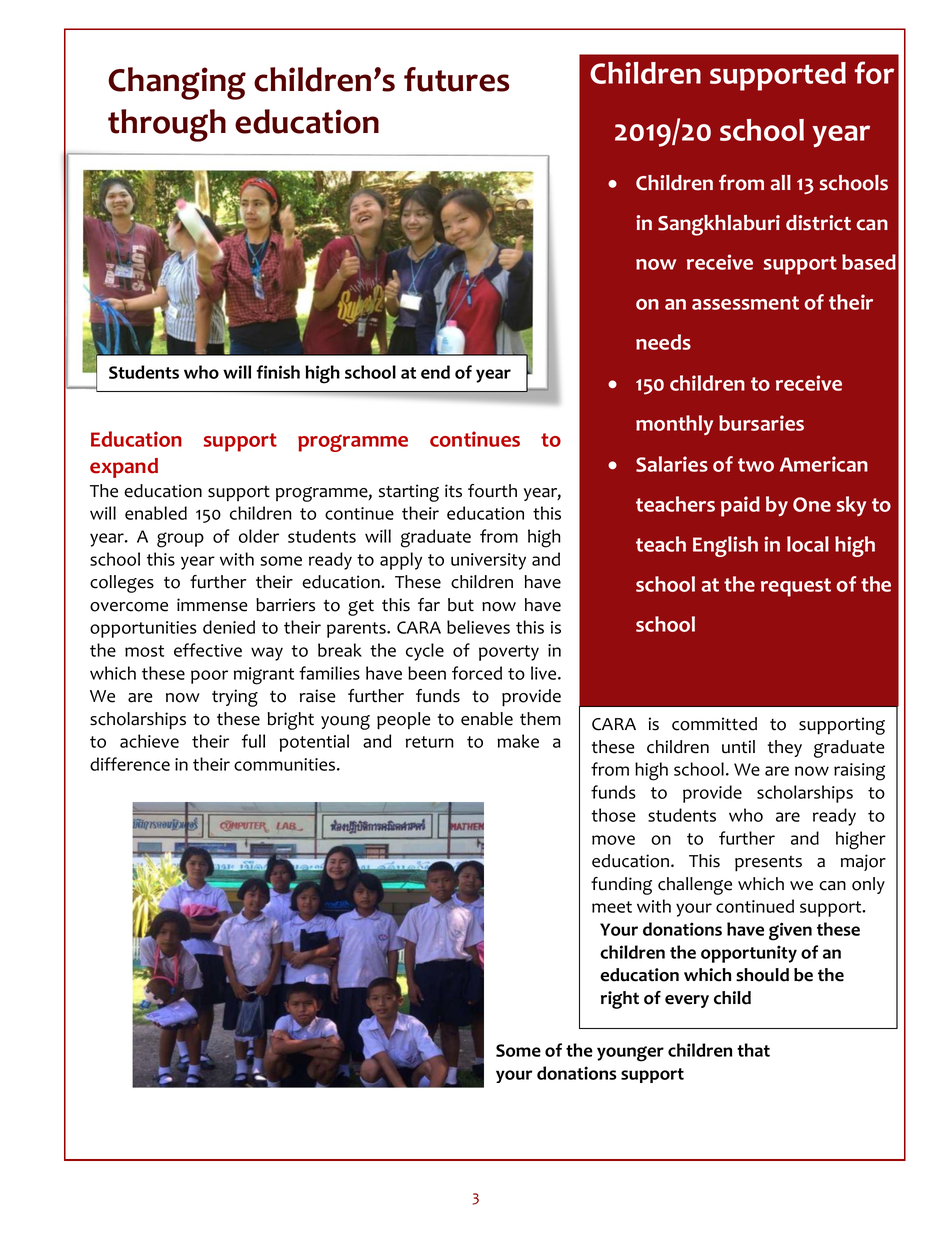  What do you see at coordinates (761, 423) in the screenshot?
I see `bursaries` at bounding box center [761, 423].
